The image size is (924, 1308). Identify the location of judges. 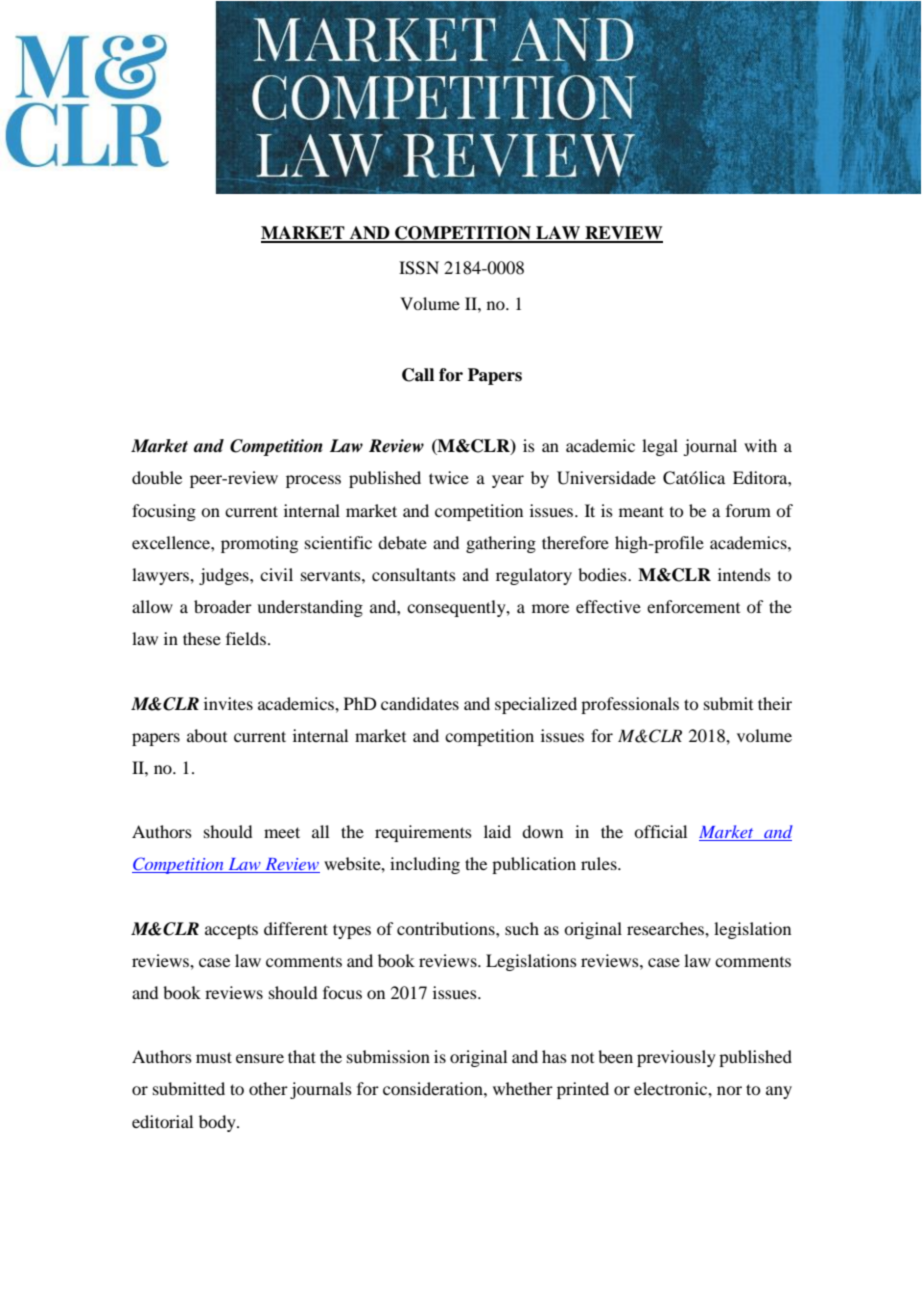
(225, 576).
